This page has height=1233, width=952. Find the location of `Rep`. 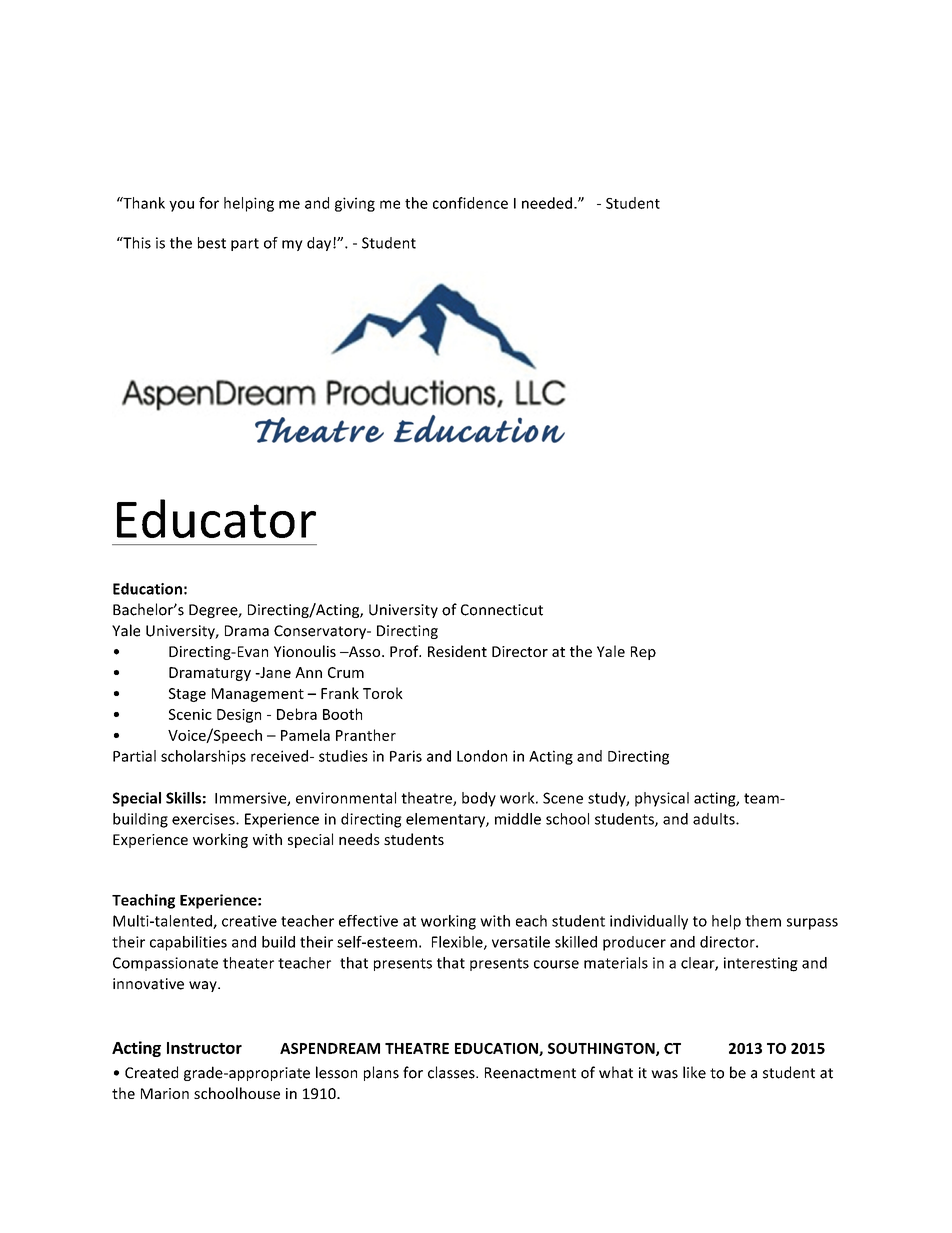

Rep is located at coordinates (643, 653).
